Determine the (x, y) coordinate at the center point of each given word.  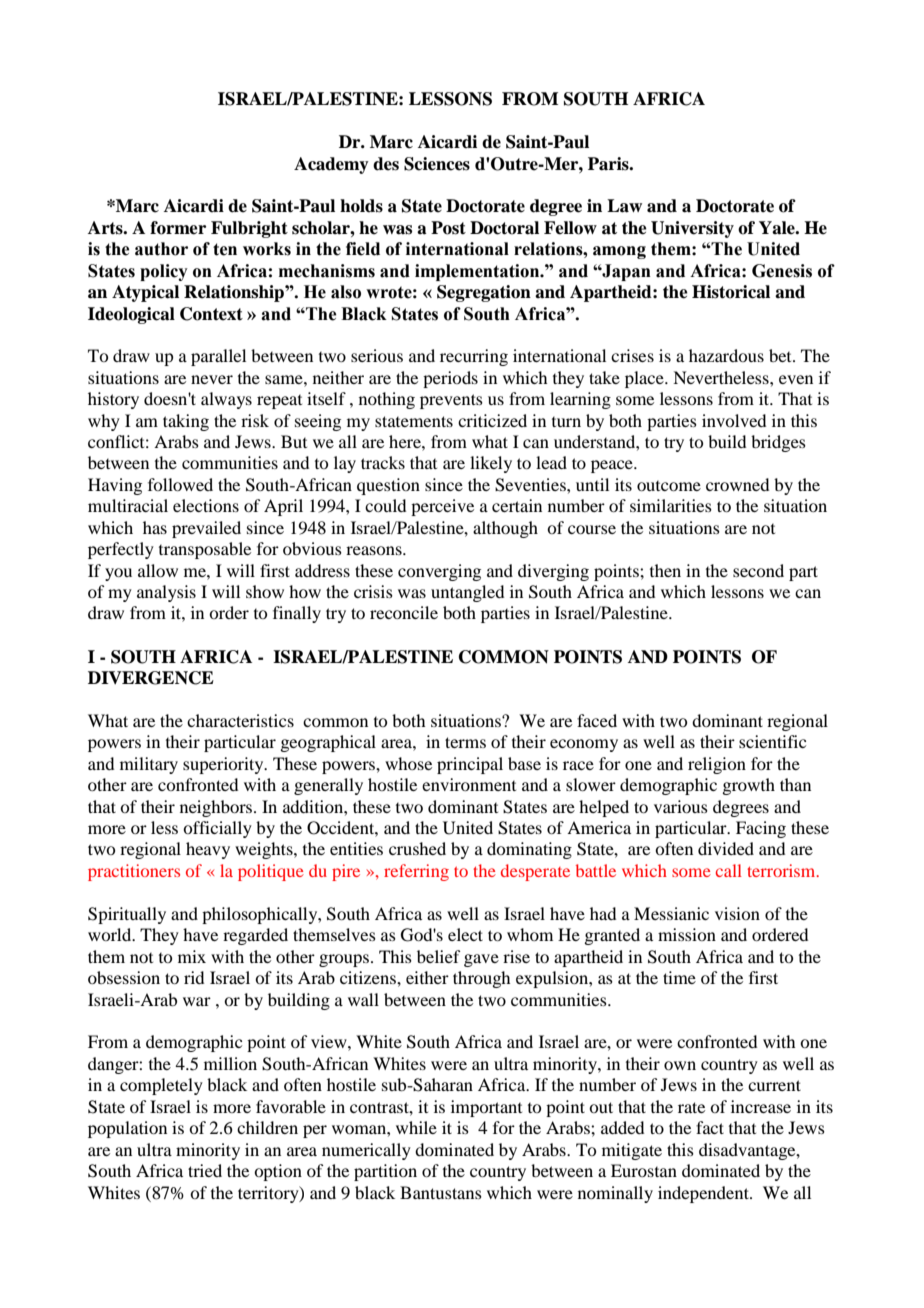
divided (726, 848)
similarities (671, 505)
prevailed (206, 529)
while (416, 1127)
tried (205, 1170)
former (178, 228)
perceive (442, 507)
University (692, 229)
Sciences (437, 164)
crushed (417, 848)
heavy (208, 850)
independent (704, 1194)
